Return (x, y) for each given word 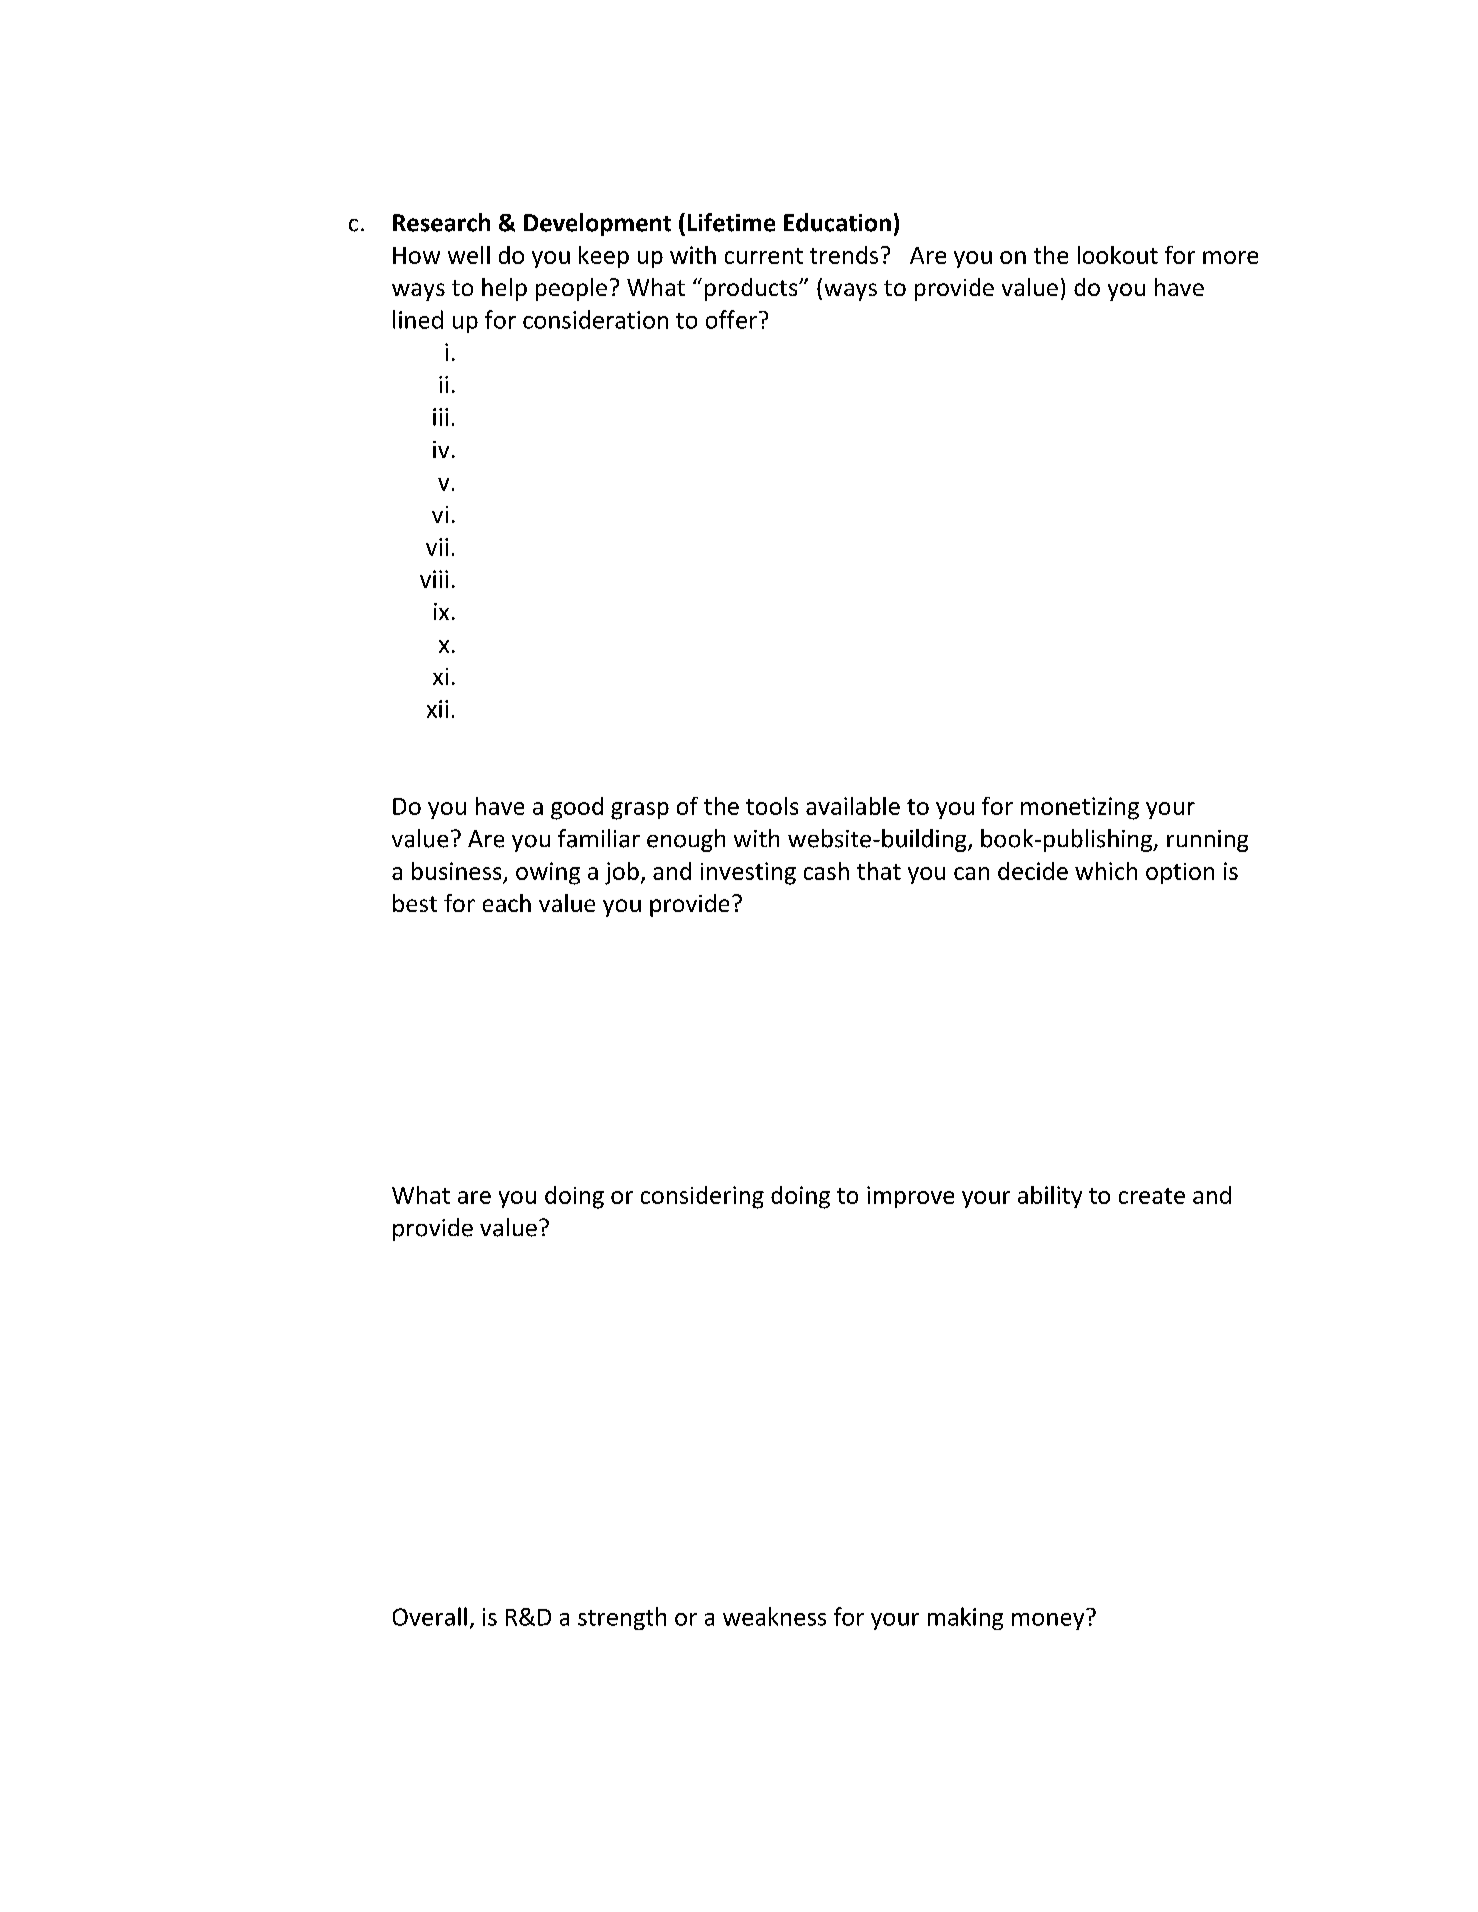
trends (844, 255)
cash (826, 871)
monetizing (1080, 808)
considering (702, 1197)
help (504, 289)
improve (910, 1197)
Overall (430, 1616)
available (853, 806)
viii (434, 579)
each (507, 903)
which (1106, 871)
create (1152, 1196)
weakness (774, 1616)
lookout (1118, 255)
